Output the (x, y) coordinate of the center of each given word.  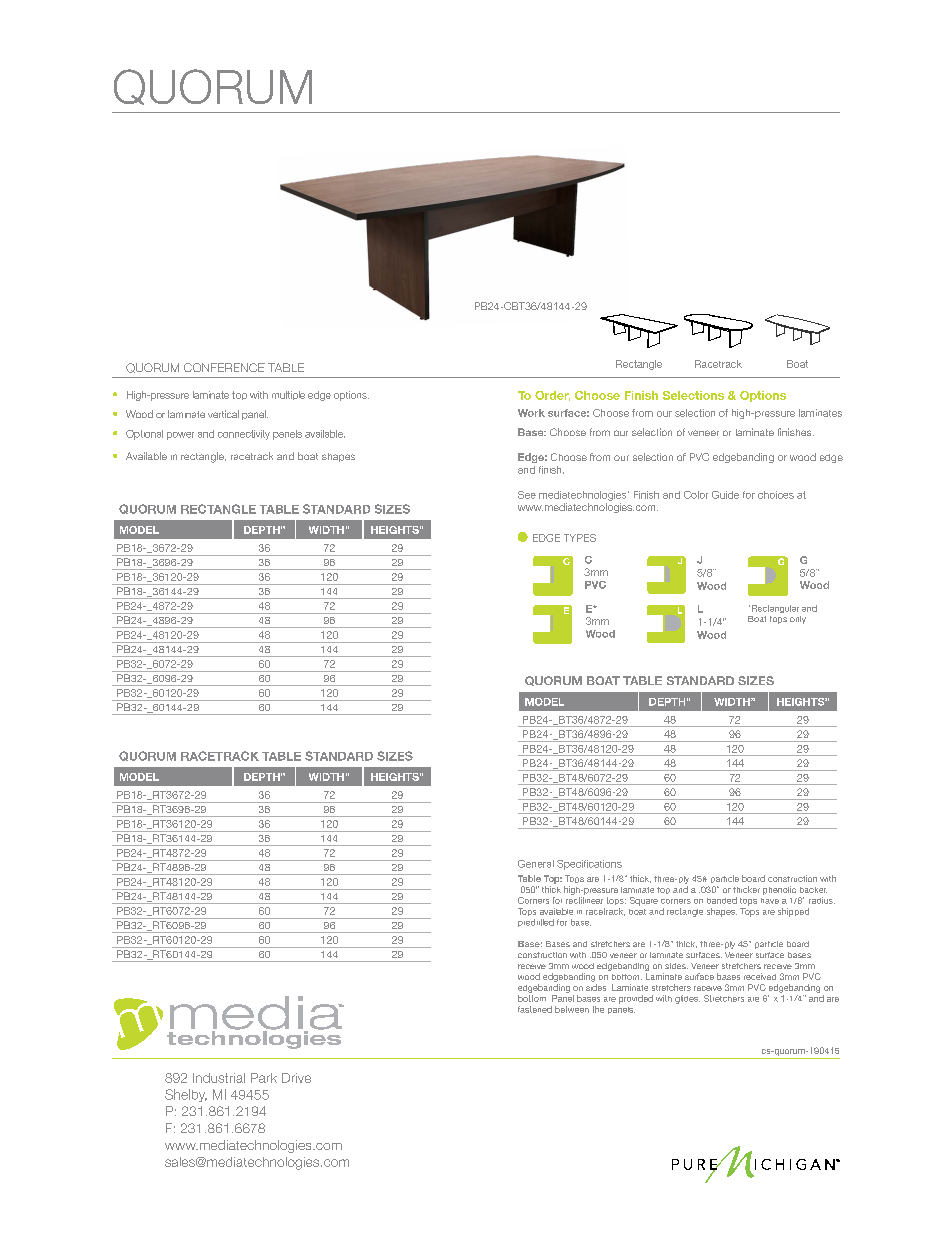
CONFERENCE (224, 367)
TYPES (580, 538)
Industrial (219, 1078)
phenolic (779, 890)
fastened (535, 1009)
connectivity (244, 435)
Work (531, 413)
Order (552, 396)
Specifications (589, 865)
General (536, 864)
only (798, 620)
